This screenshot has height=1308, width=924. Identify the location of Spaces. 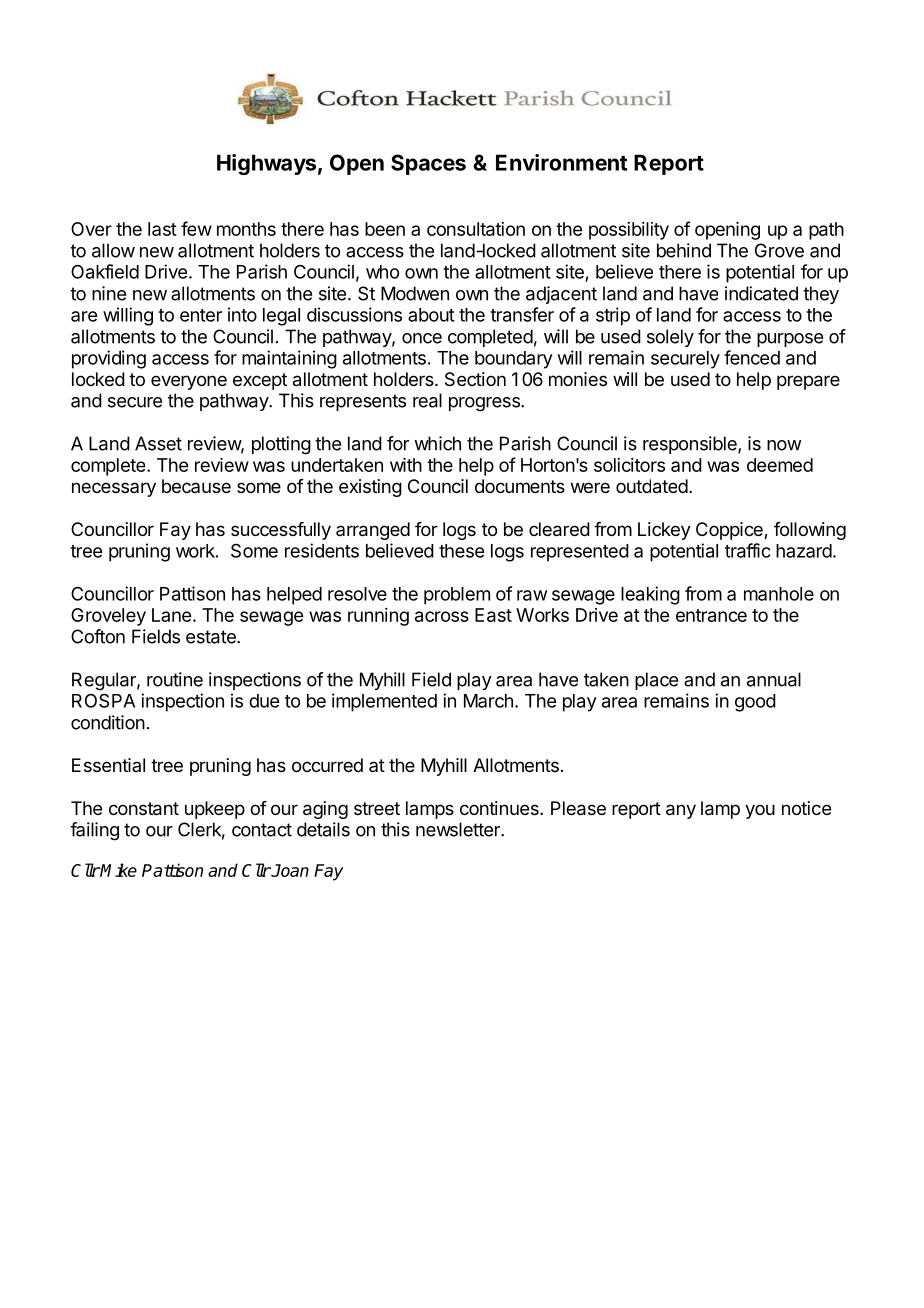
(428, 164).
